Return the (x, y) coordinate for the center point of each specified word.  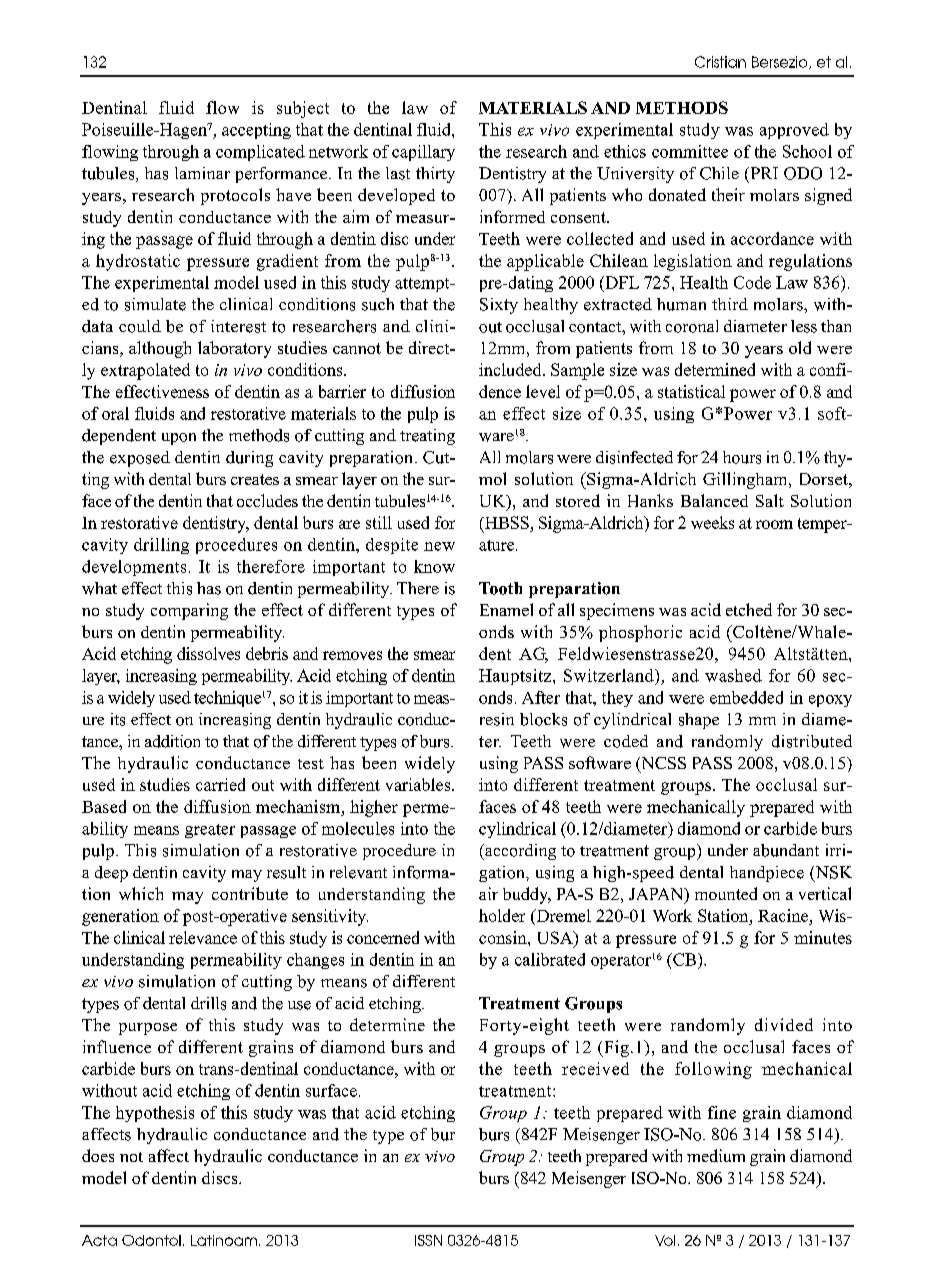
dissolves (208, 653)
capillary (423, 153)
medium (716, 1155)
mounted (726, 893)
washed (733, 675)
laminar (202, 173)
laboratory (234, 349)
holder (502, 915)
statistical (691, 391)
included (511, 369)
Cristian (720, 62)
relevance (203, 937)
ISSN (428, 1240)
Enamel (506, 609)
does (98, 1155)
